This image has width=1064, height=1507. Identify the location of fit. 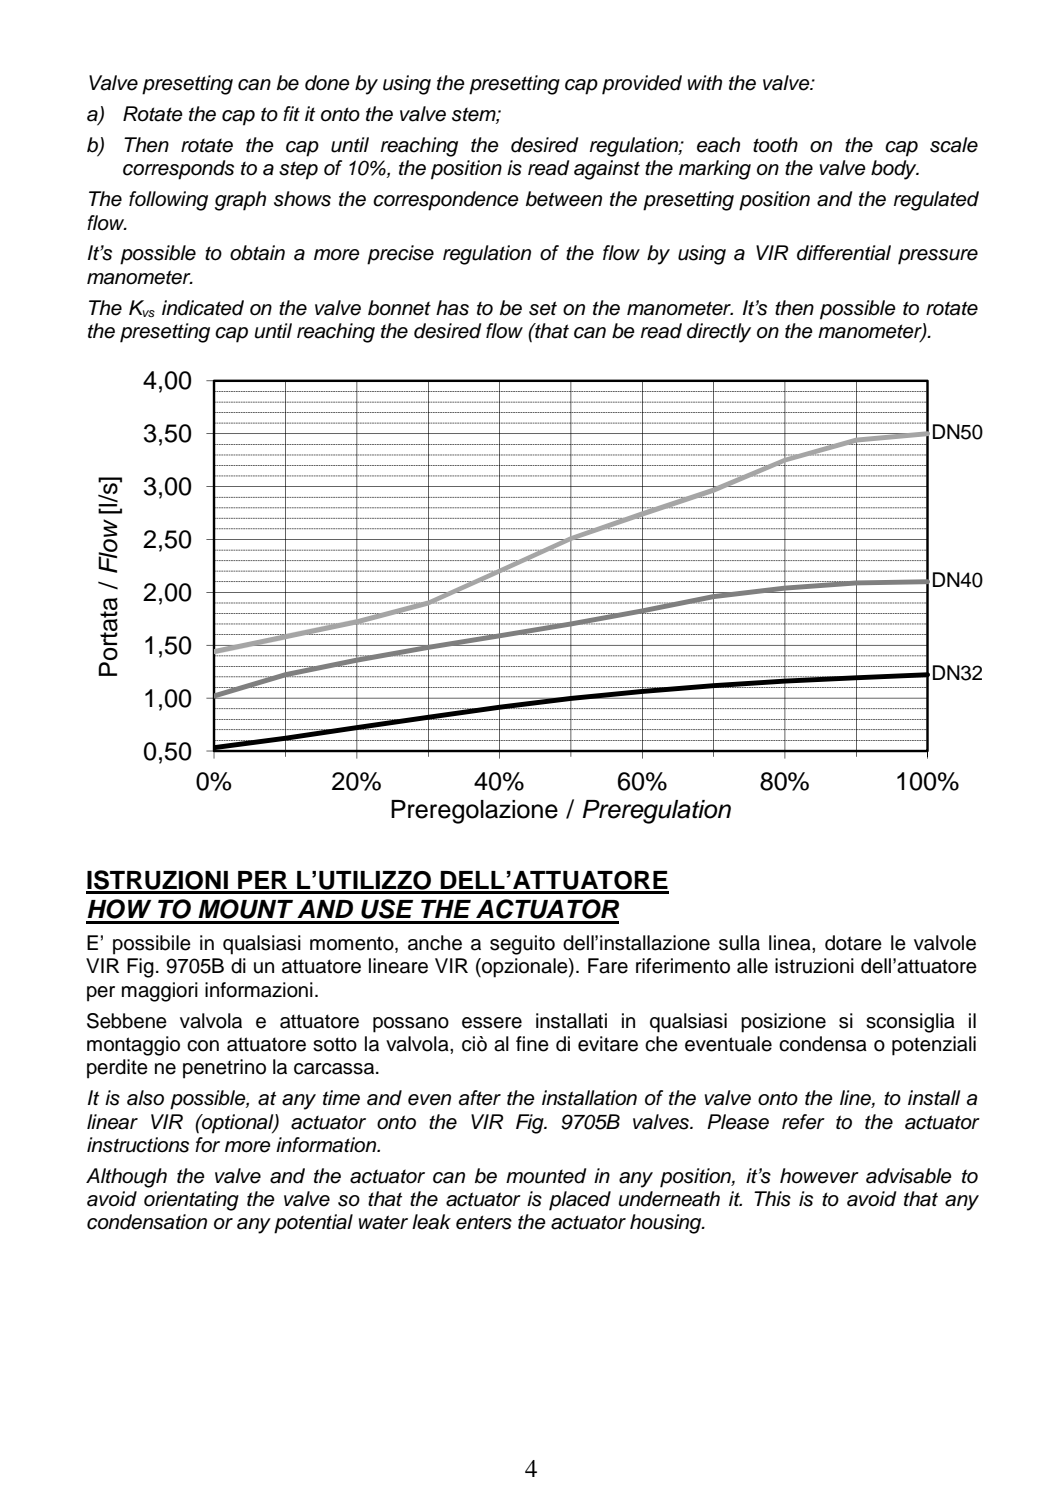
(291, 113).
